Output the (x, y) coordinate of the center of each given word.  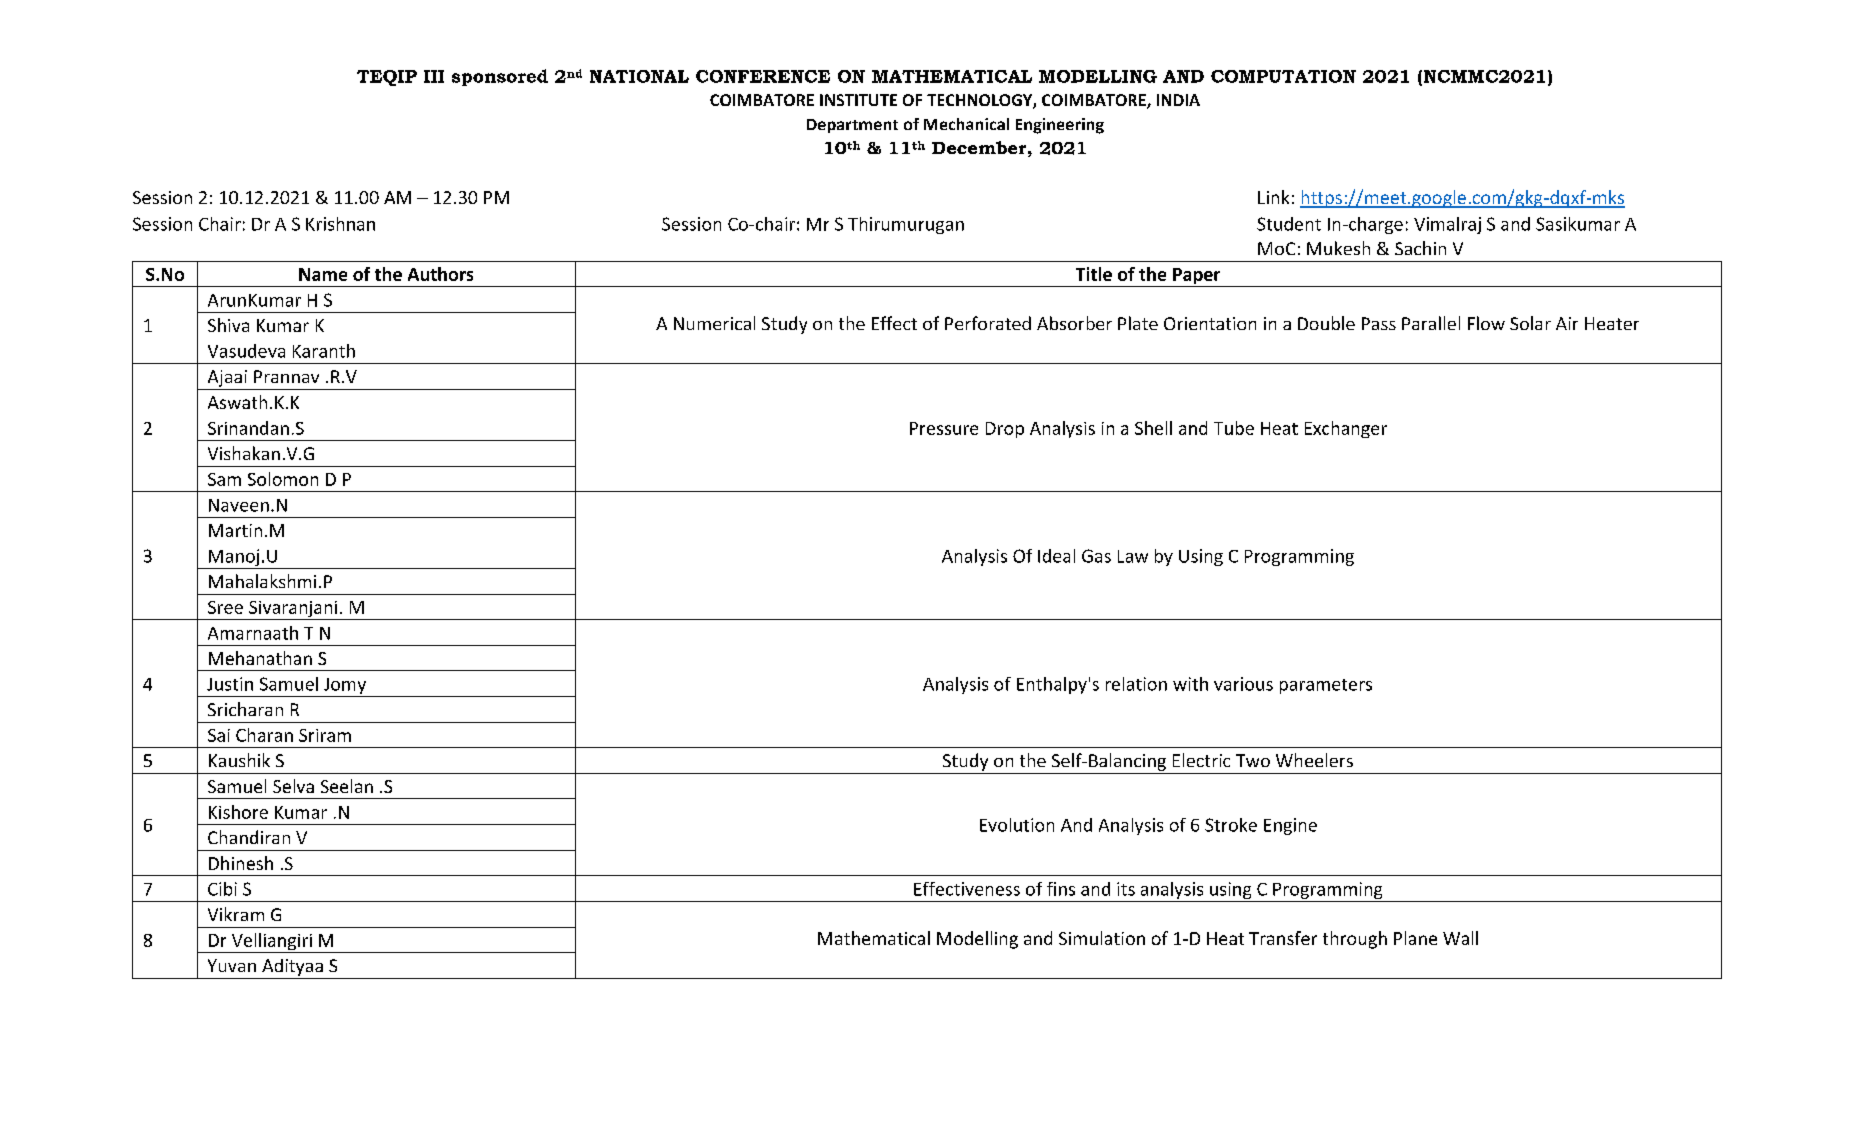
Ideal (1056, 556)
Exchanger (1346, 429)
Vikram (236, 914)
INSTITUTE (858, 100)
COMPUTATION (1283, 76)
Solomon (283, 479)
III (434, 76)
